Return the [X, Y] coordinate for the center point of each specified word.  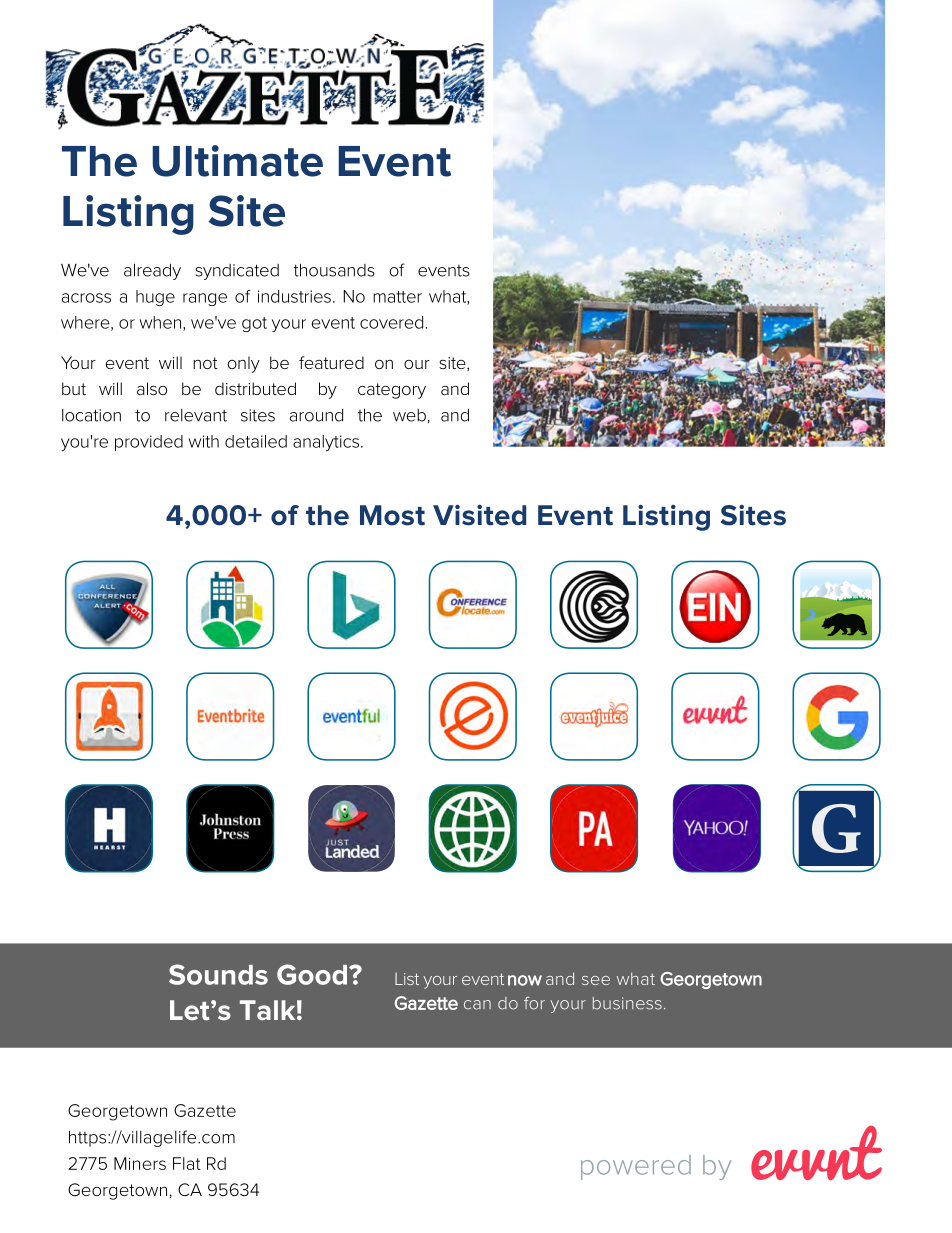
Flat [187, 1163]
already [152, 271]
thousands [334, 270]
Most [392, 515]
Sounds [218, 974]
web [409, 415]
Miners [140, 1163]
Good [312, 974]
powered [636, 1167]
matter [397, 297]
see [596, 980]
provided [149, 443]
